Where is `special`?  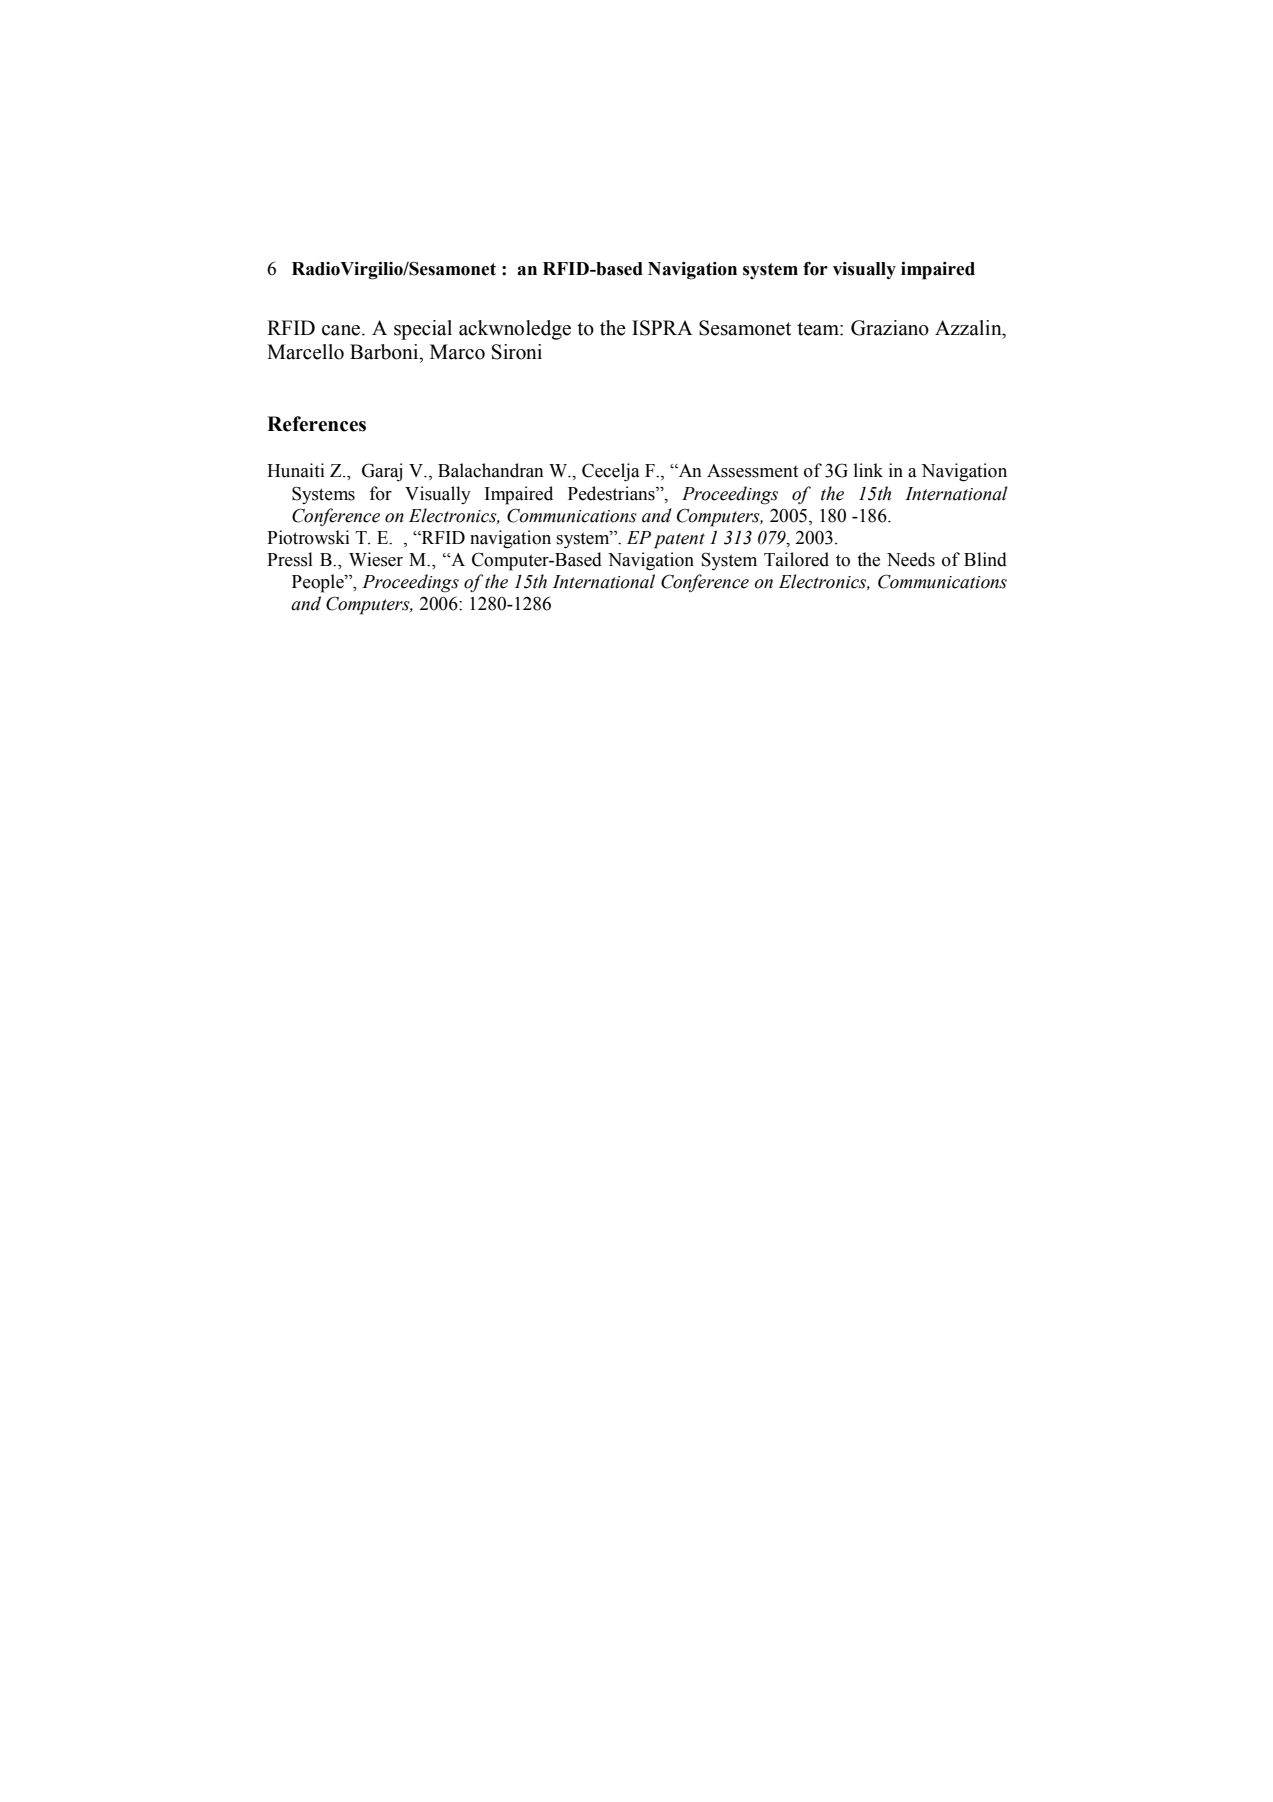
special is located at coordinates (423, 330).
